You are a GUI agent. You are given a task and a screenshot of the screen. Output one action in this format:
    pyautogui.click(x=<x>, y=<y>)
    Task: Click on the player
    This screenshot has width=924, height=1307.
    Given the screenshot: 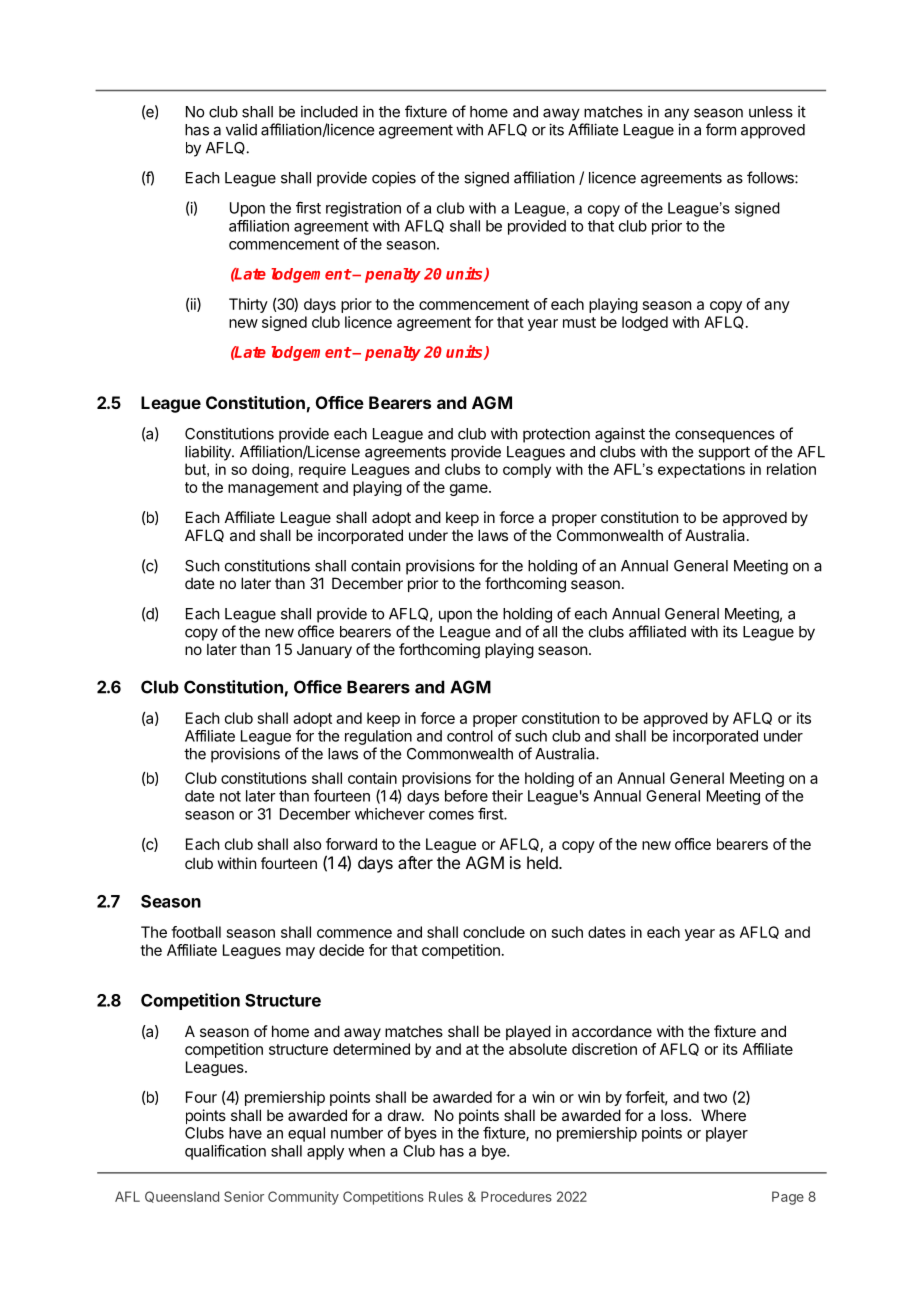 What is the action you would take?
    pyautogui.click(x=727, y=1134)
